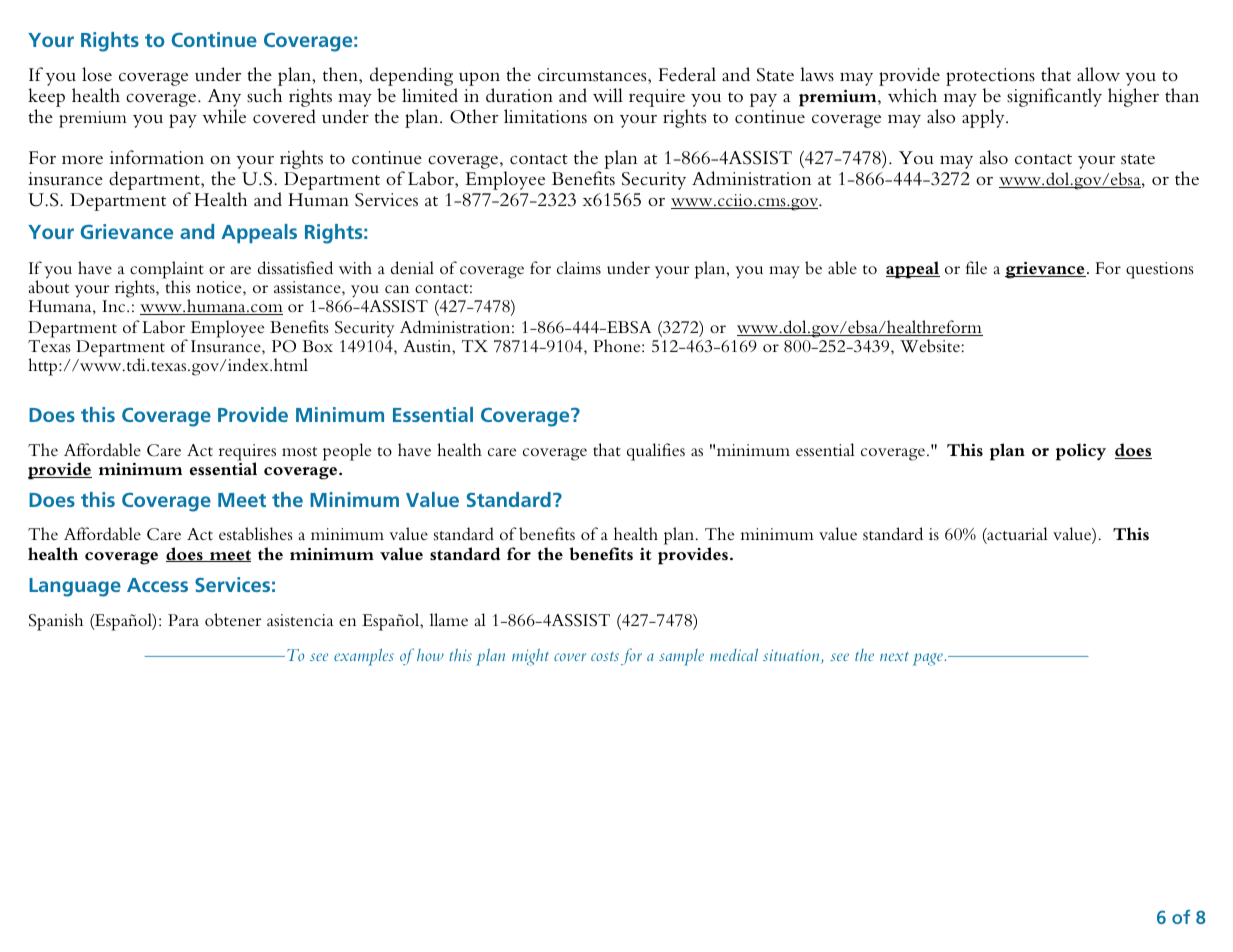  I want to click on costs, so click(605, 656).
